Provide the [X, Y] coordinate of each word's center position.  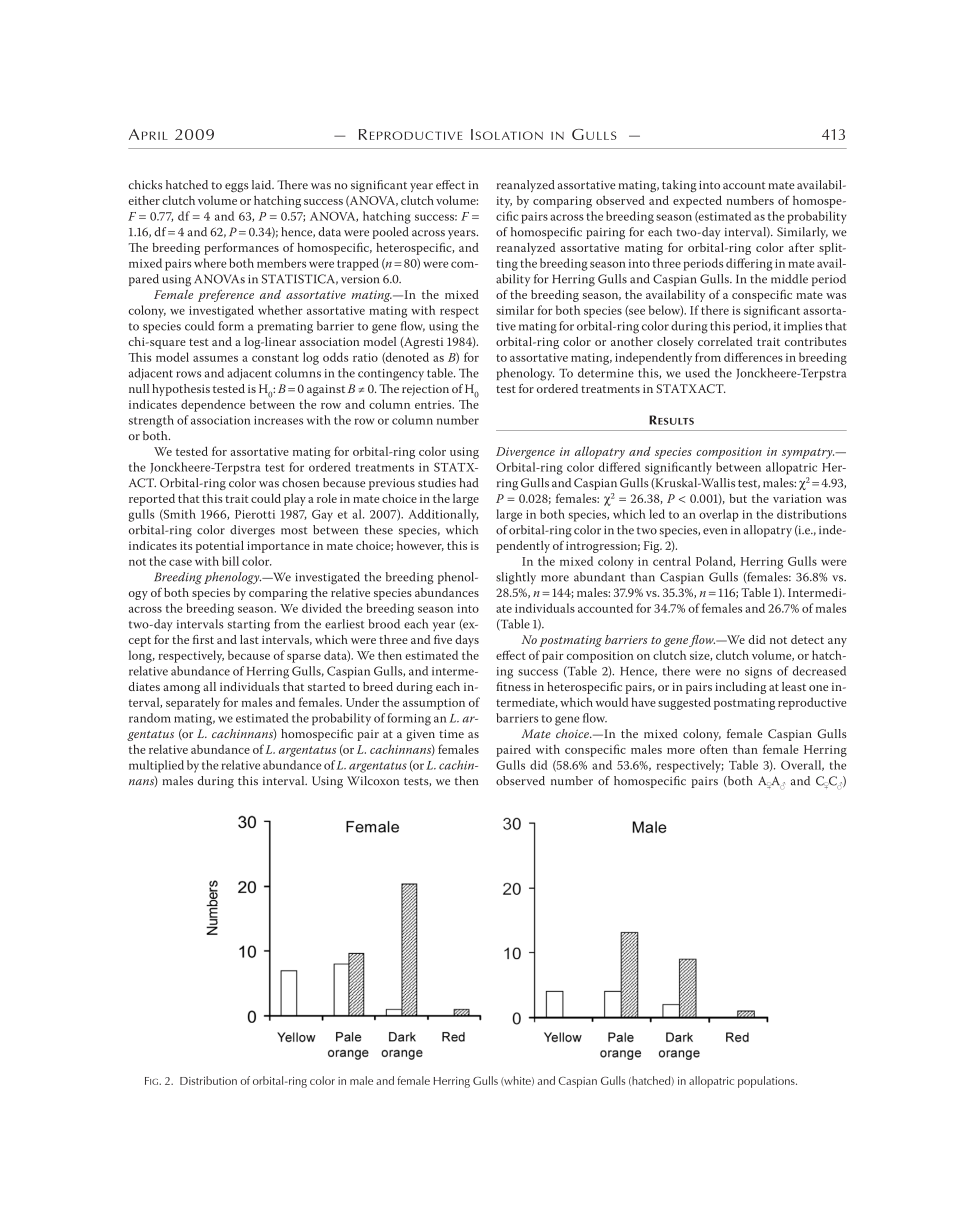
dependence [213, 405]
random [150, 718]
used [698, 373]
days [467, 641]
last [249, 639]
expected [697, 201]
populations [767, 1082]
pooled [391, 233]
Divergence [525, 453]
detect [807, 639]
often [714, 749]
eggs [237, 187]
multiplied [156, 766]
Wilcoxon [373, 780]
